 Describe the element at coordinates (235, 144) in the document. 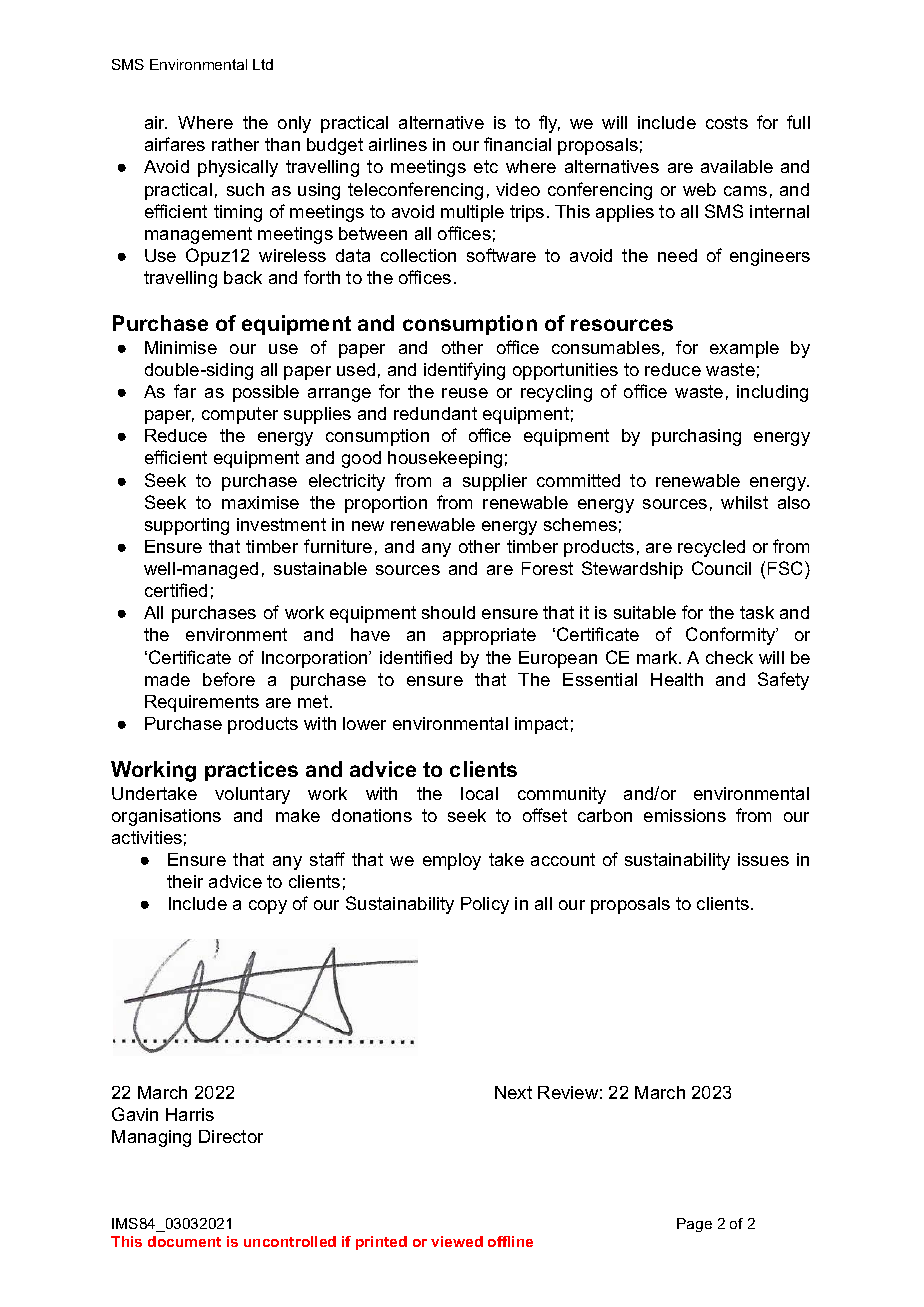

I see `rather` at that location.
